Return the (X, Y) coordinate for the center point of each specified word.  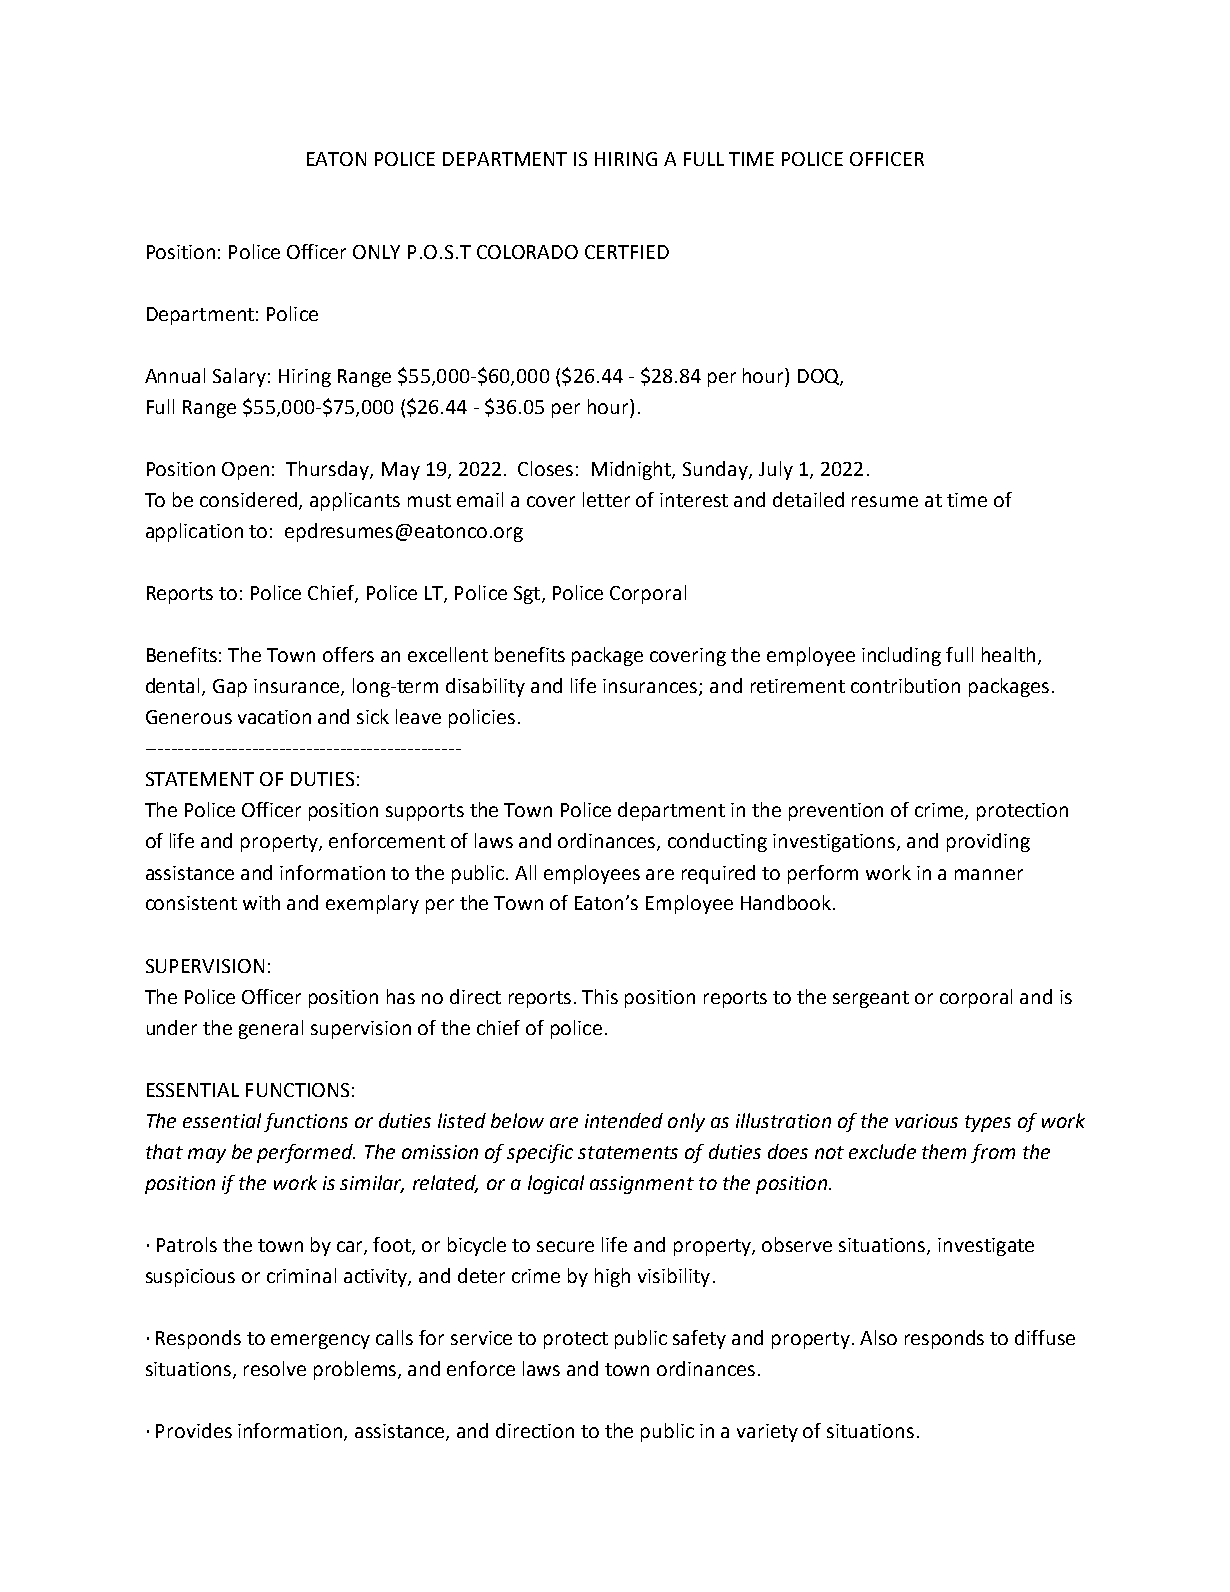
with (261, 902)
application (194, 532)
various (926, 1121)
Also (878, 1337)
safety (699, 1339)
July (776, 470)
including (901, 656)
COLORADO (527, 252)
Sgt (528, 595)
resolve (275, 1368)
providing (988, 842)
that (164, 1151)
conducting (717, 842)
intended (624, 1120)
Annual (175, 375)
